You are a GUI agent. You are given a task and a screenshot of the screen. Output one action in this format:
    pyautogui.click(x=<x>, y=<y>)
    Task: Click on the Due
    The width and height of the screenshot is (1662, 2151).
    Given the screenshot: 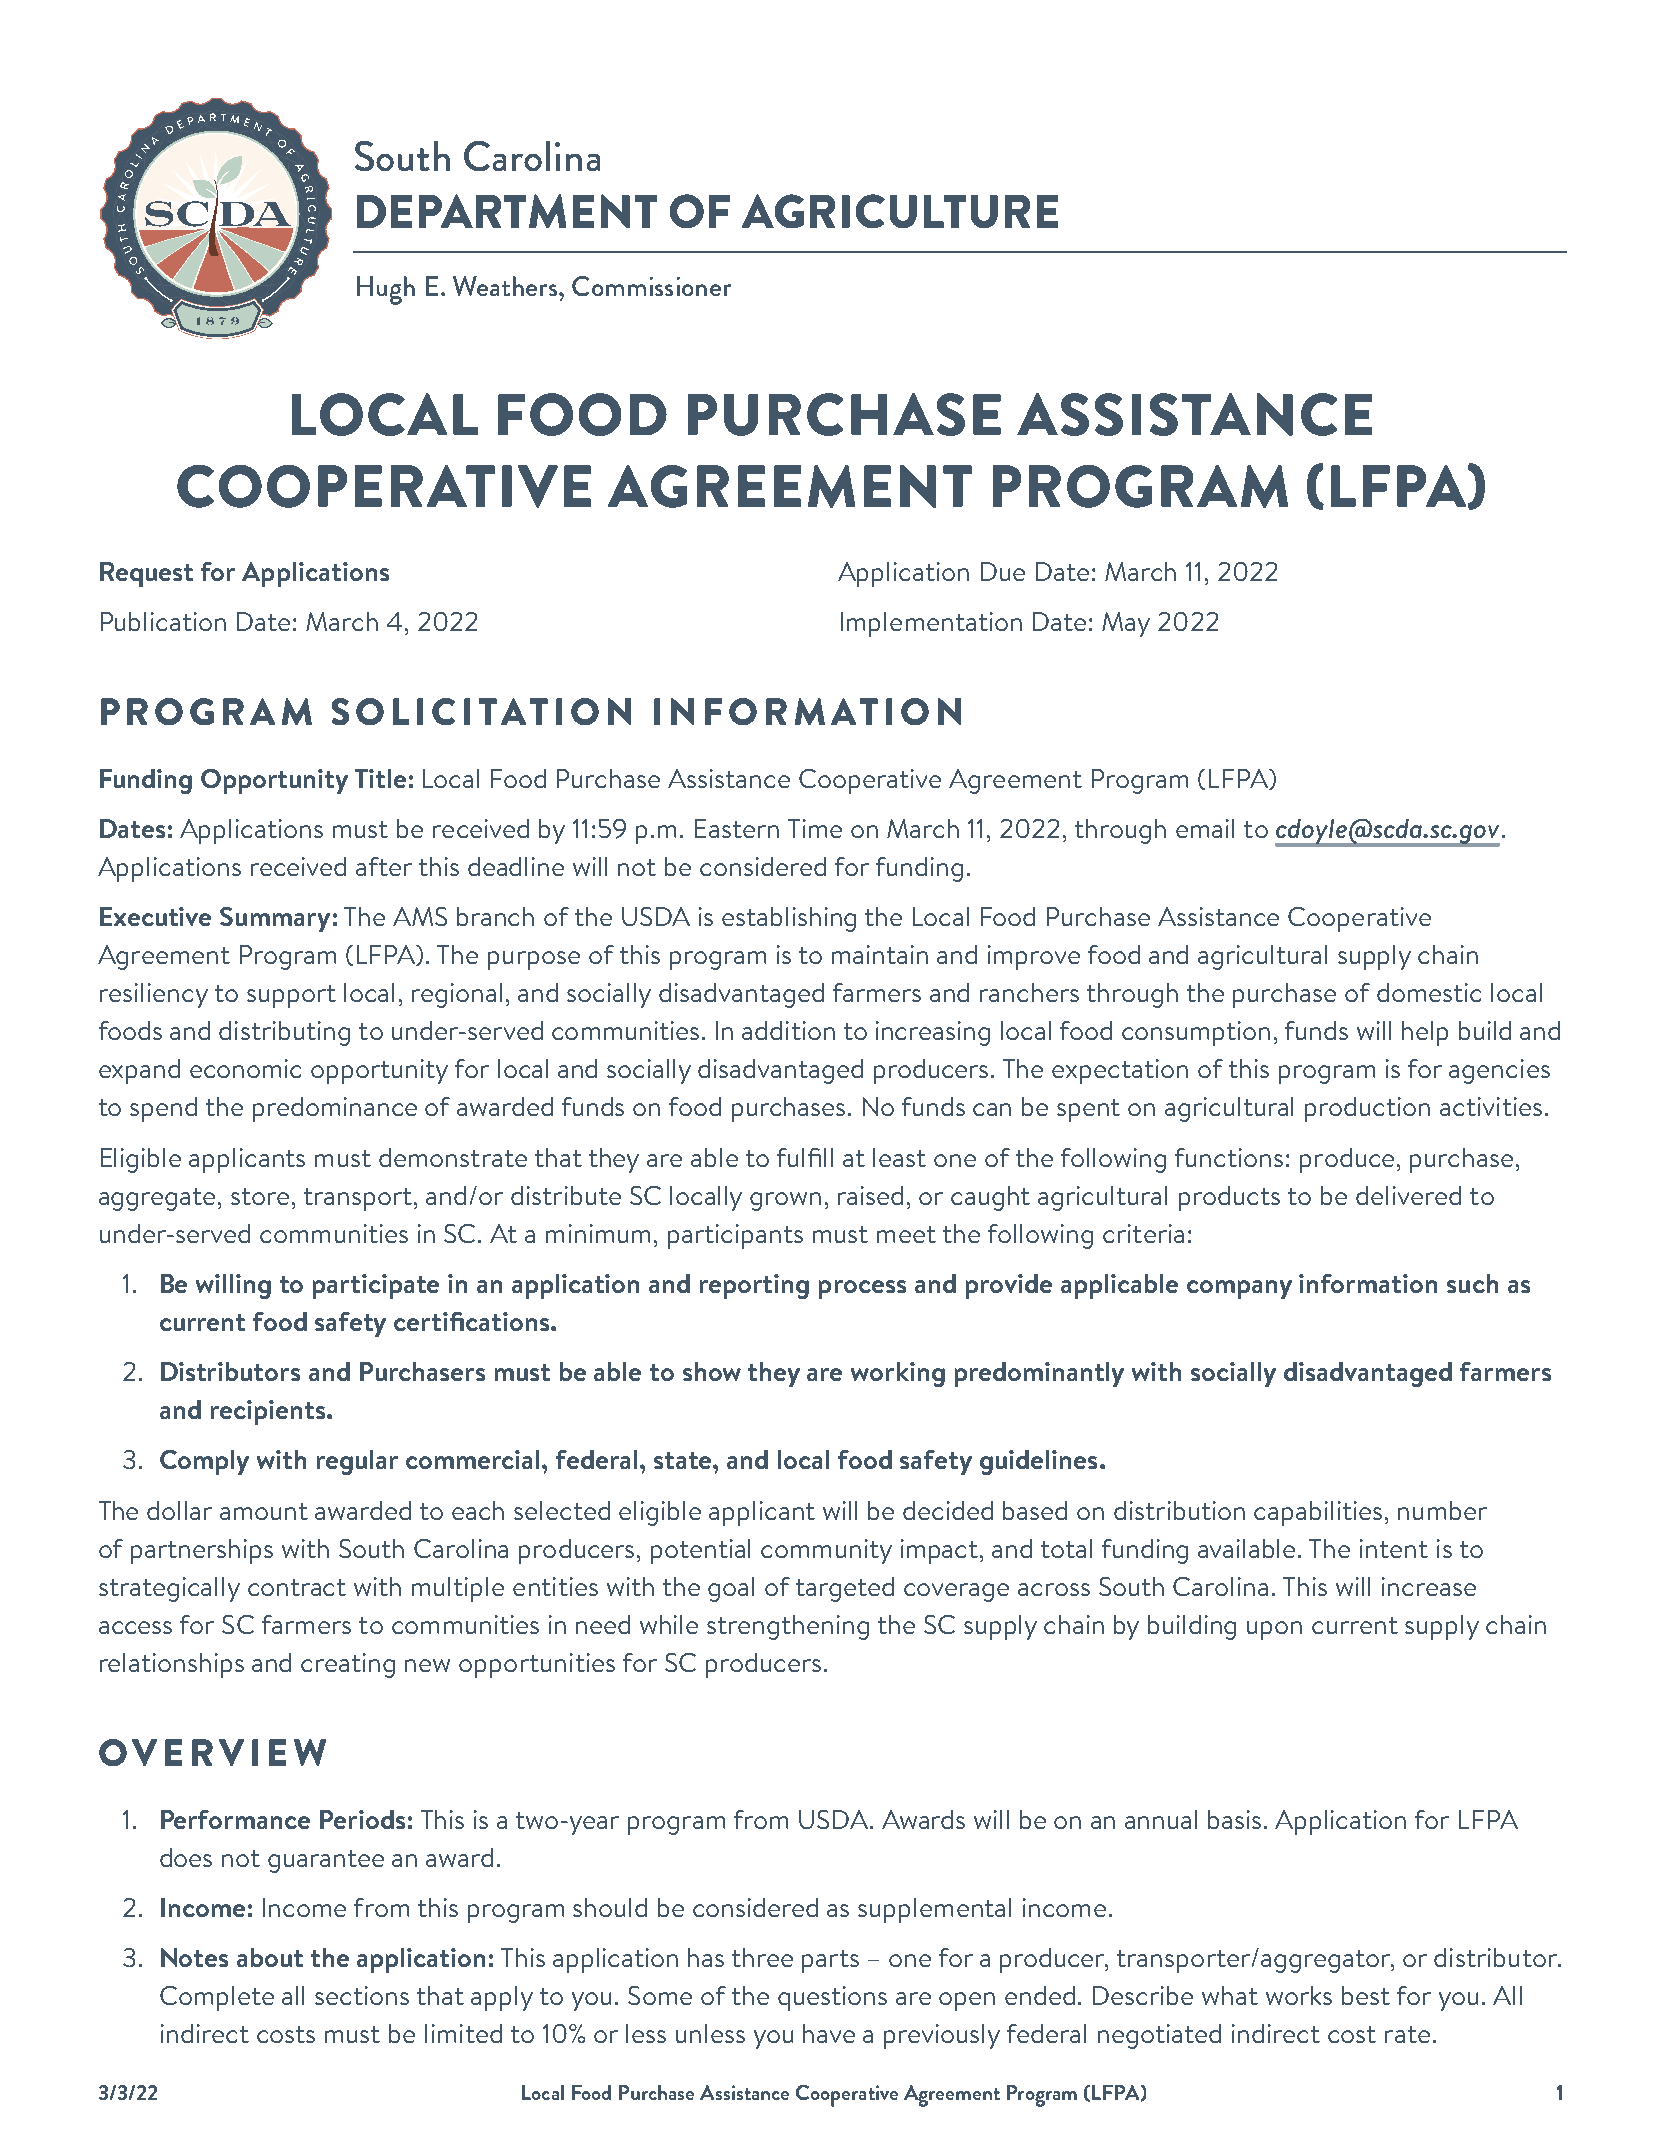 What is the action you would take?
    pyautogui.click(x=1003, y=571)
